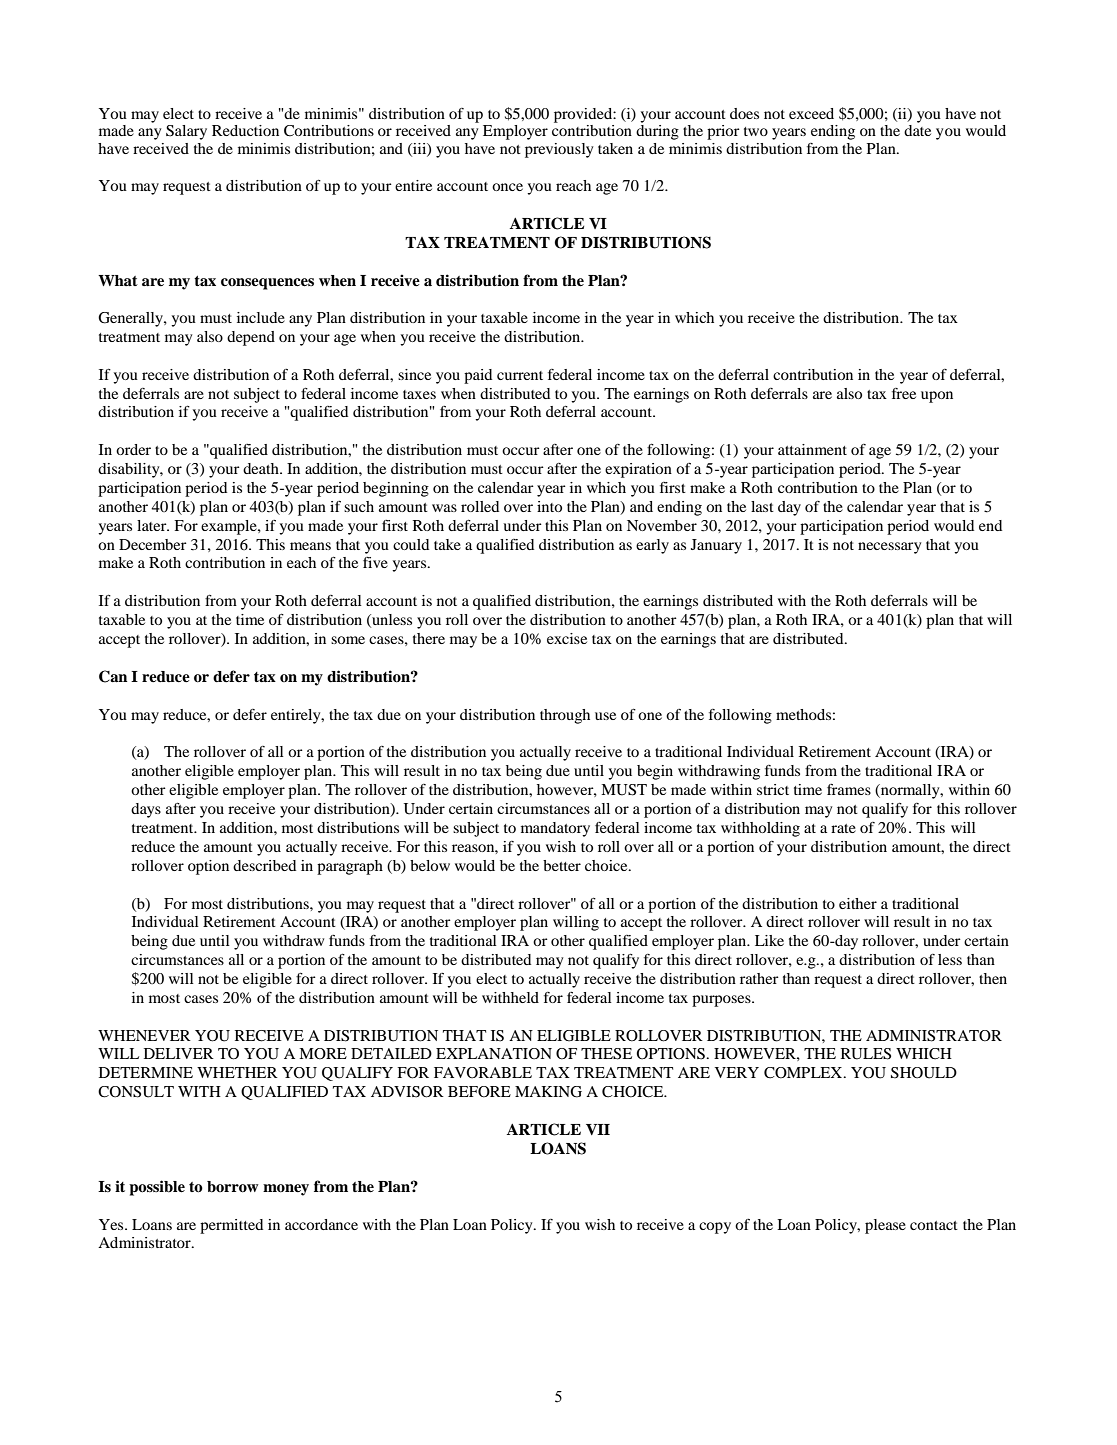 This page has height=1445, width=1117. Describe the element at coordinates (562, 865) in the page. I see `better` at that location.
